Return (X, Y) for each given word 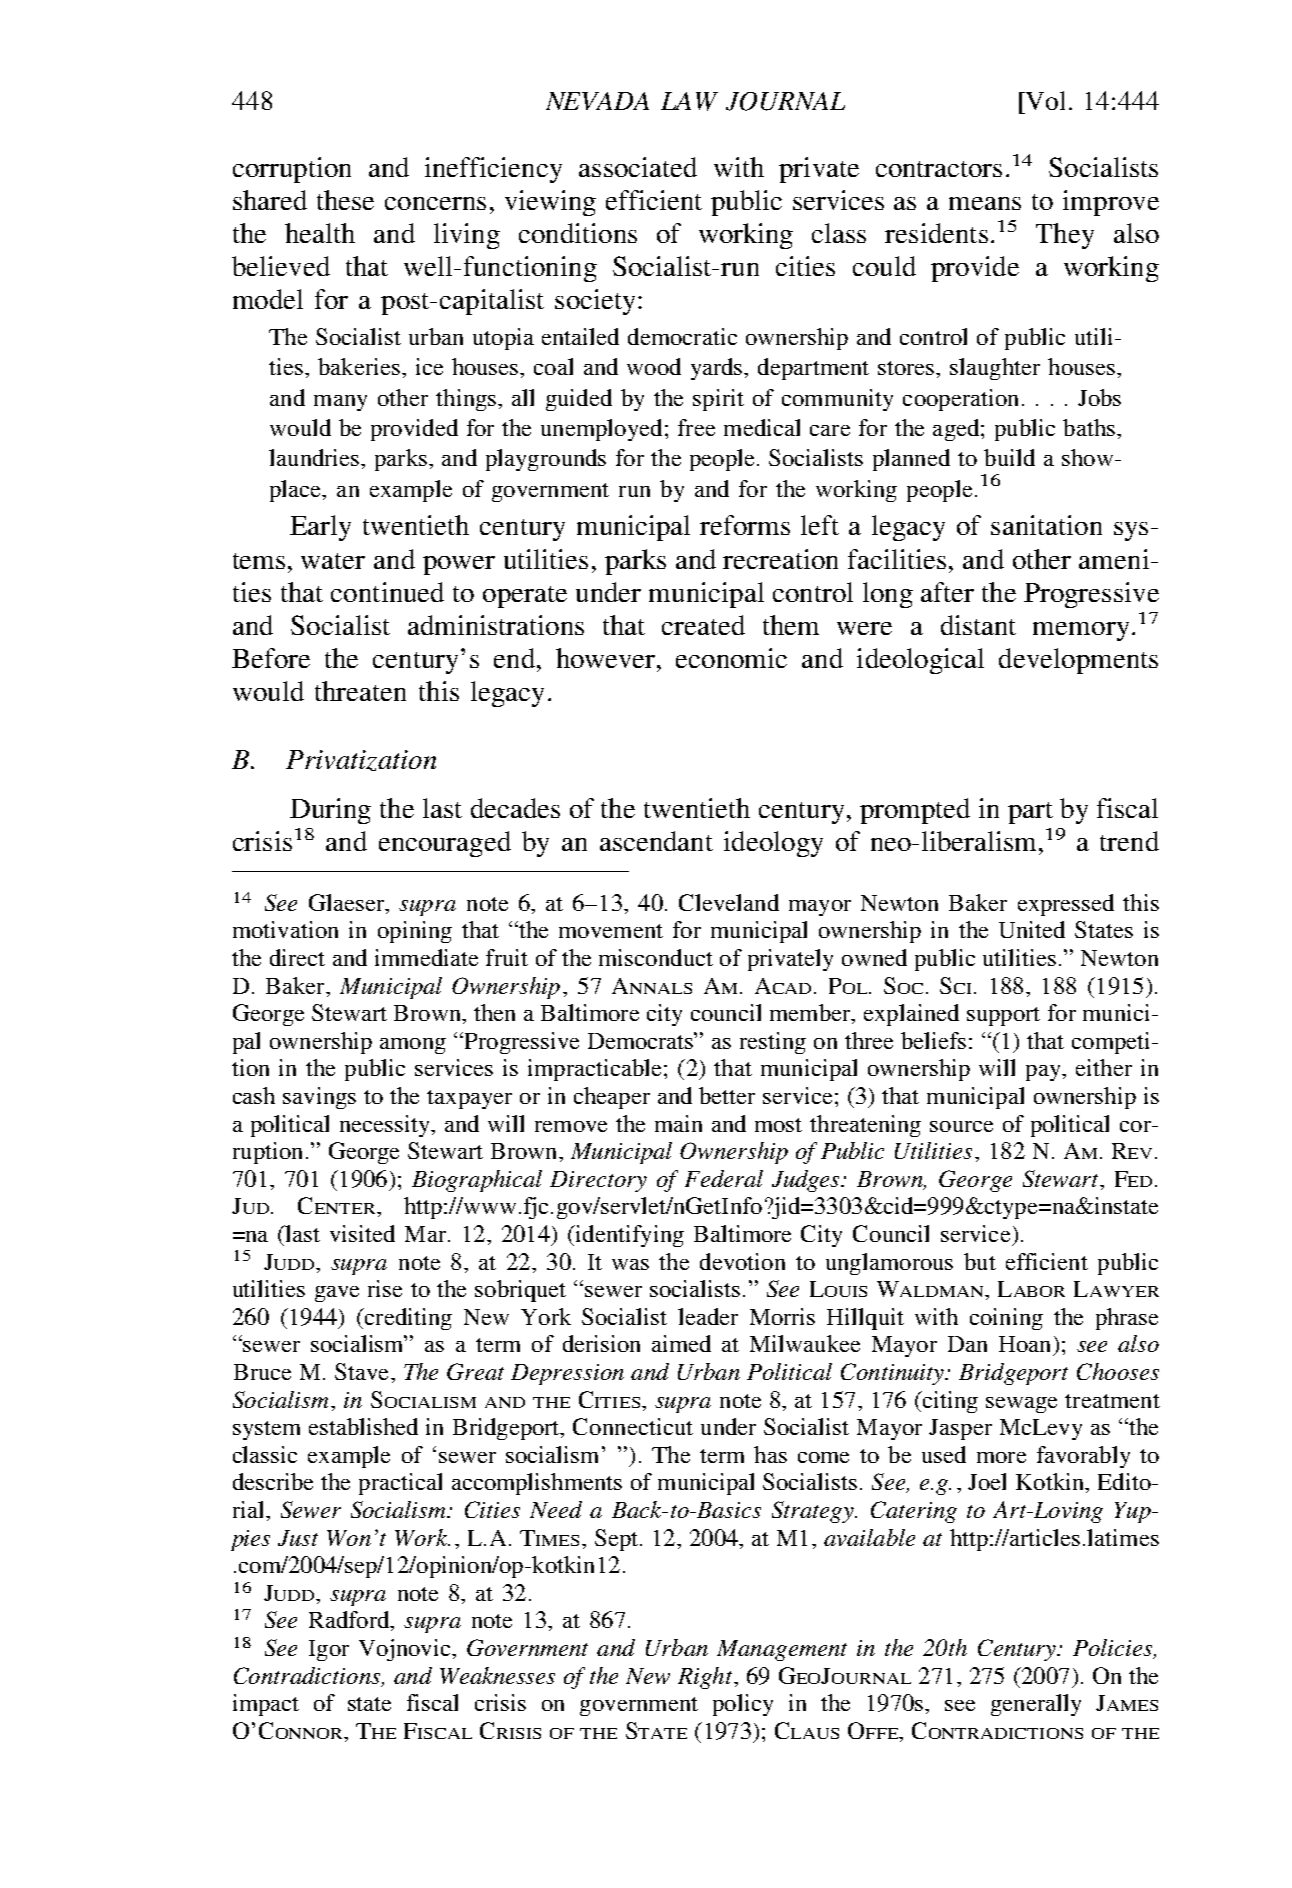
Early (320, 528)
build (1009, 457)
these (345, 200)
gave (337, 1294)
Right (706, 1678)
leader (708, 1316)
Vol (1047, 100)
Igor (329, 1650)
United (1032, 929)
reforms (745, 525)
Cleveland (729, 902)
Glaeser (348, 904)
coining (1006, 1319)
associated (638, 167)
